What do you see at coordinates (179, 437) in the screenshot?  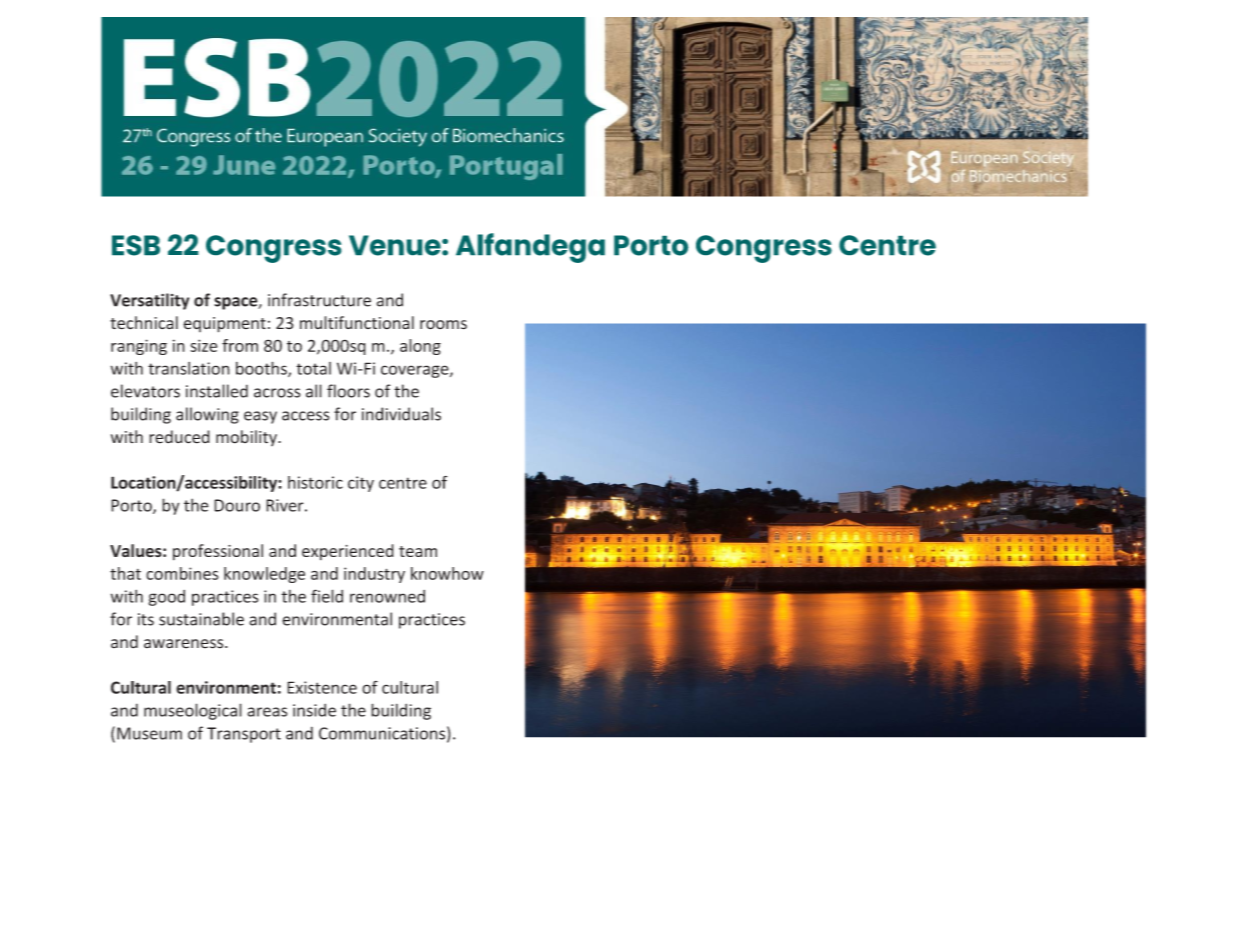 I see `reduced` at bounding box center [179, 437].
